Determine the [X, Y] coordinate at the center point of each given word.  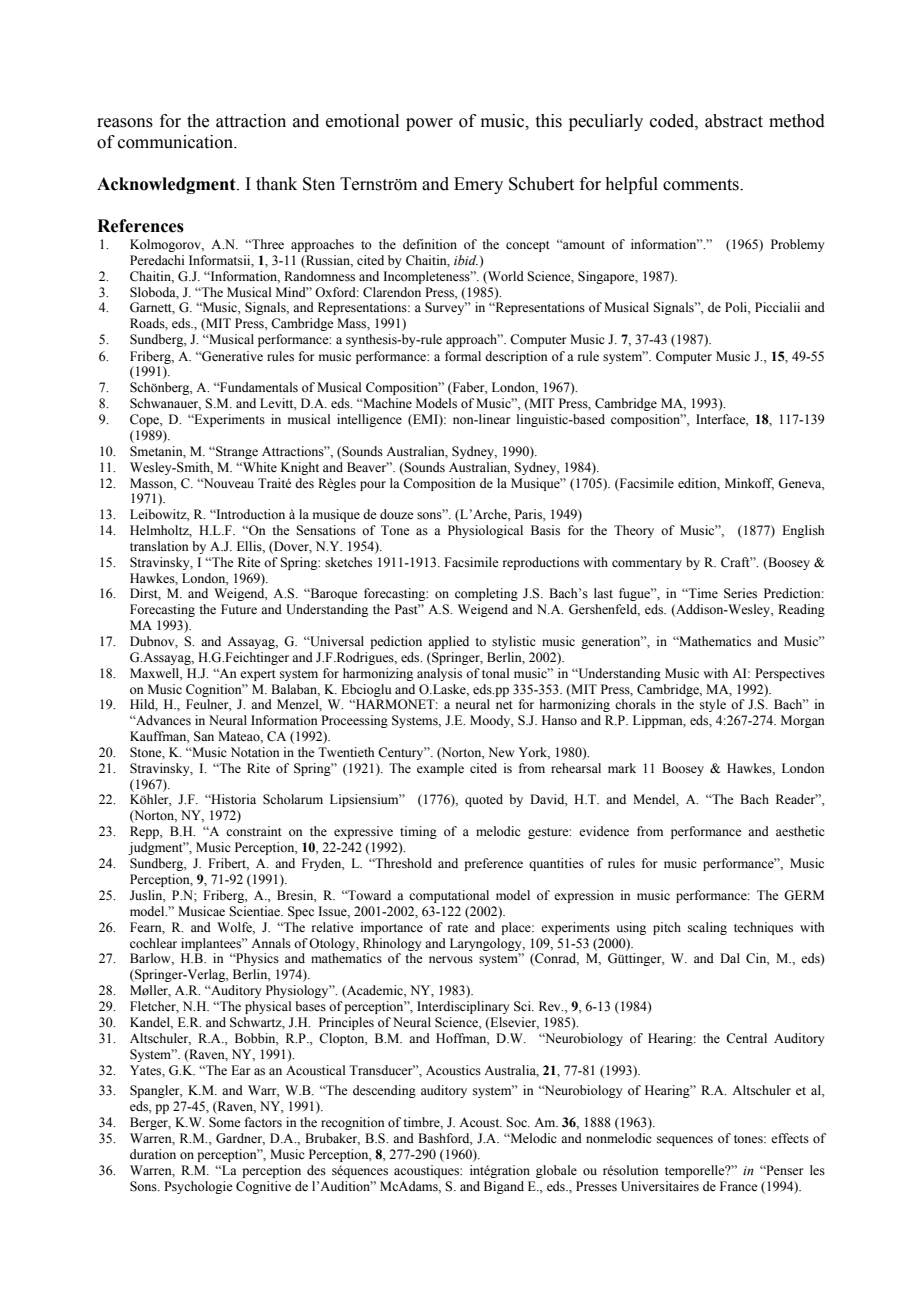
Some [225, 1122]
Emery [478, 185]
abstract [734, 121]
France [739, 1186]
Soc [517, 1122]
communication [177, 142]
